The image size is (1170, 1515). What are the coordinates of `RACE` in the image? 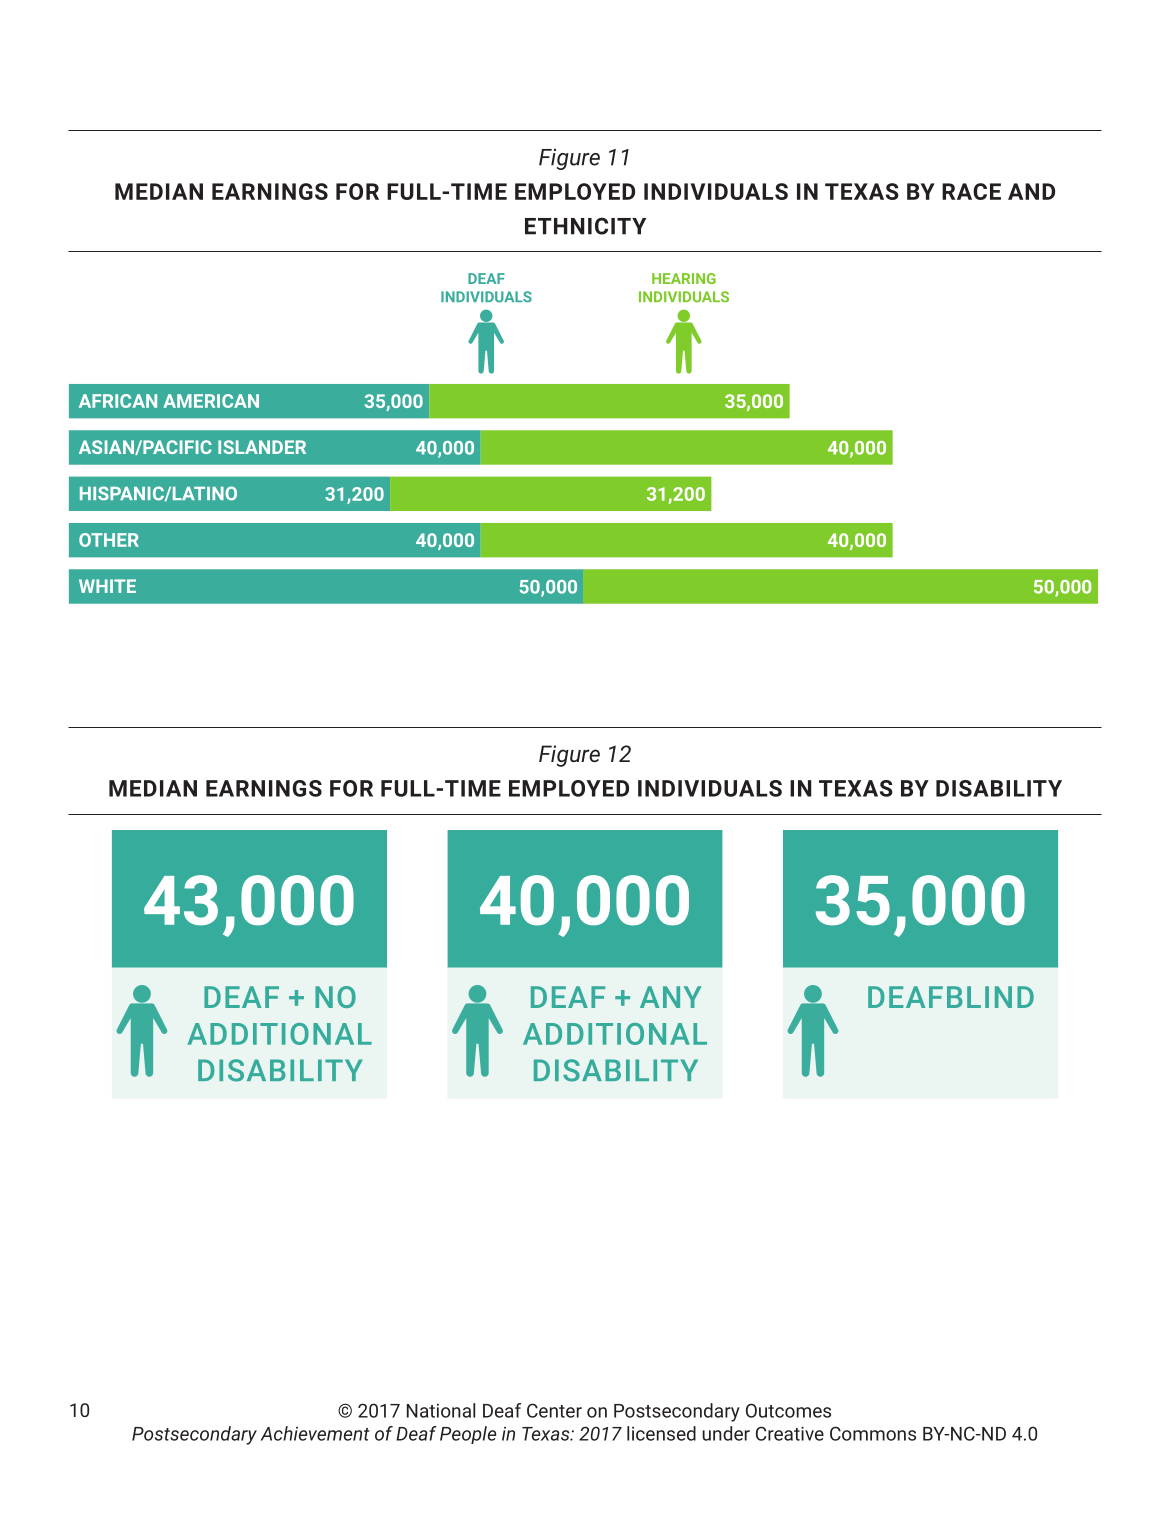 It's located at (971, 191).
